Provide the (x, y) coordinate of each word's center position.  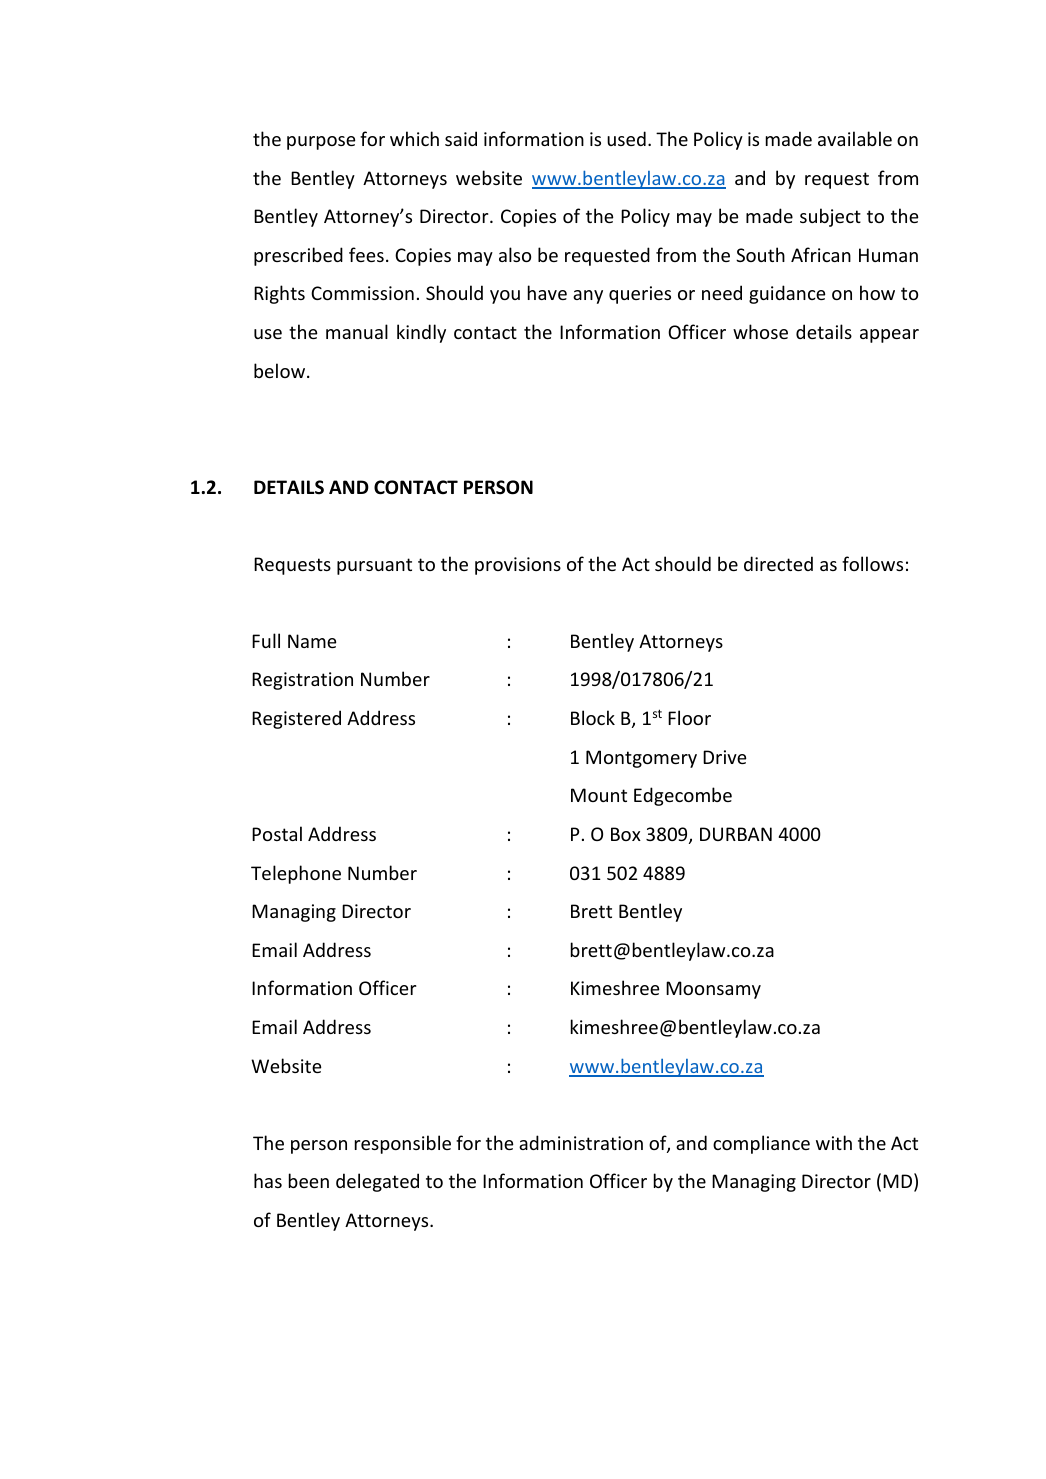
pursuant (374, 566)
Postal (277, 833)
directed (778, 563)
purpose (321, 143)
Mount (599, 795)
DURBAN (736, 834)
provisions (518, 566)
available (855, 138)
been (309, 1180)
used (626, 138)
